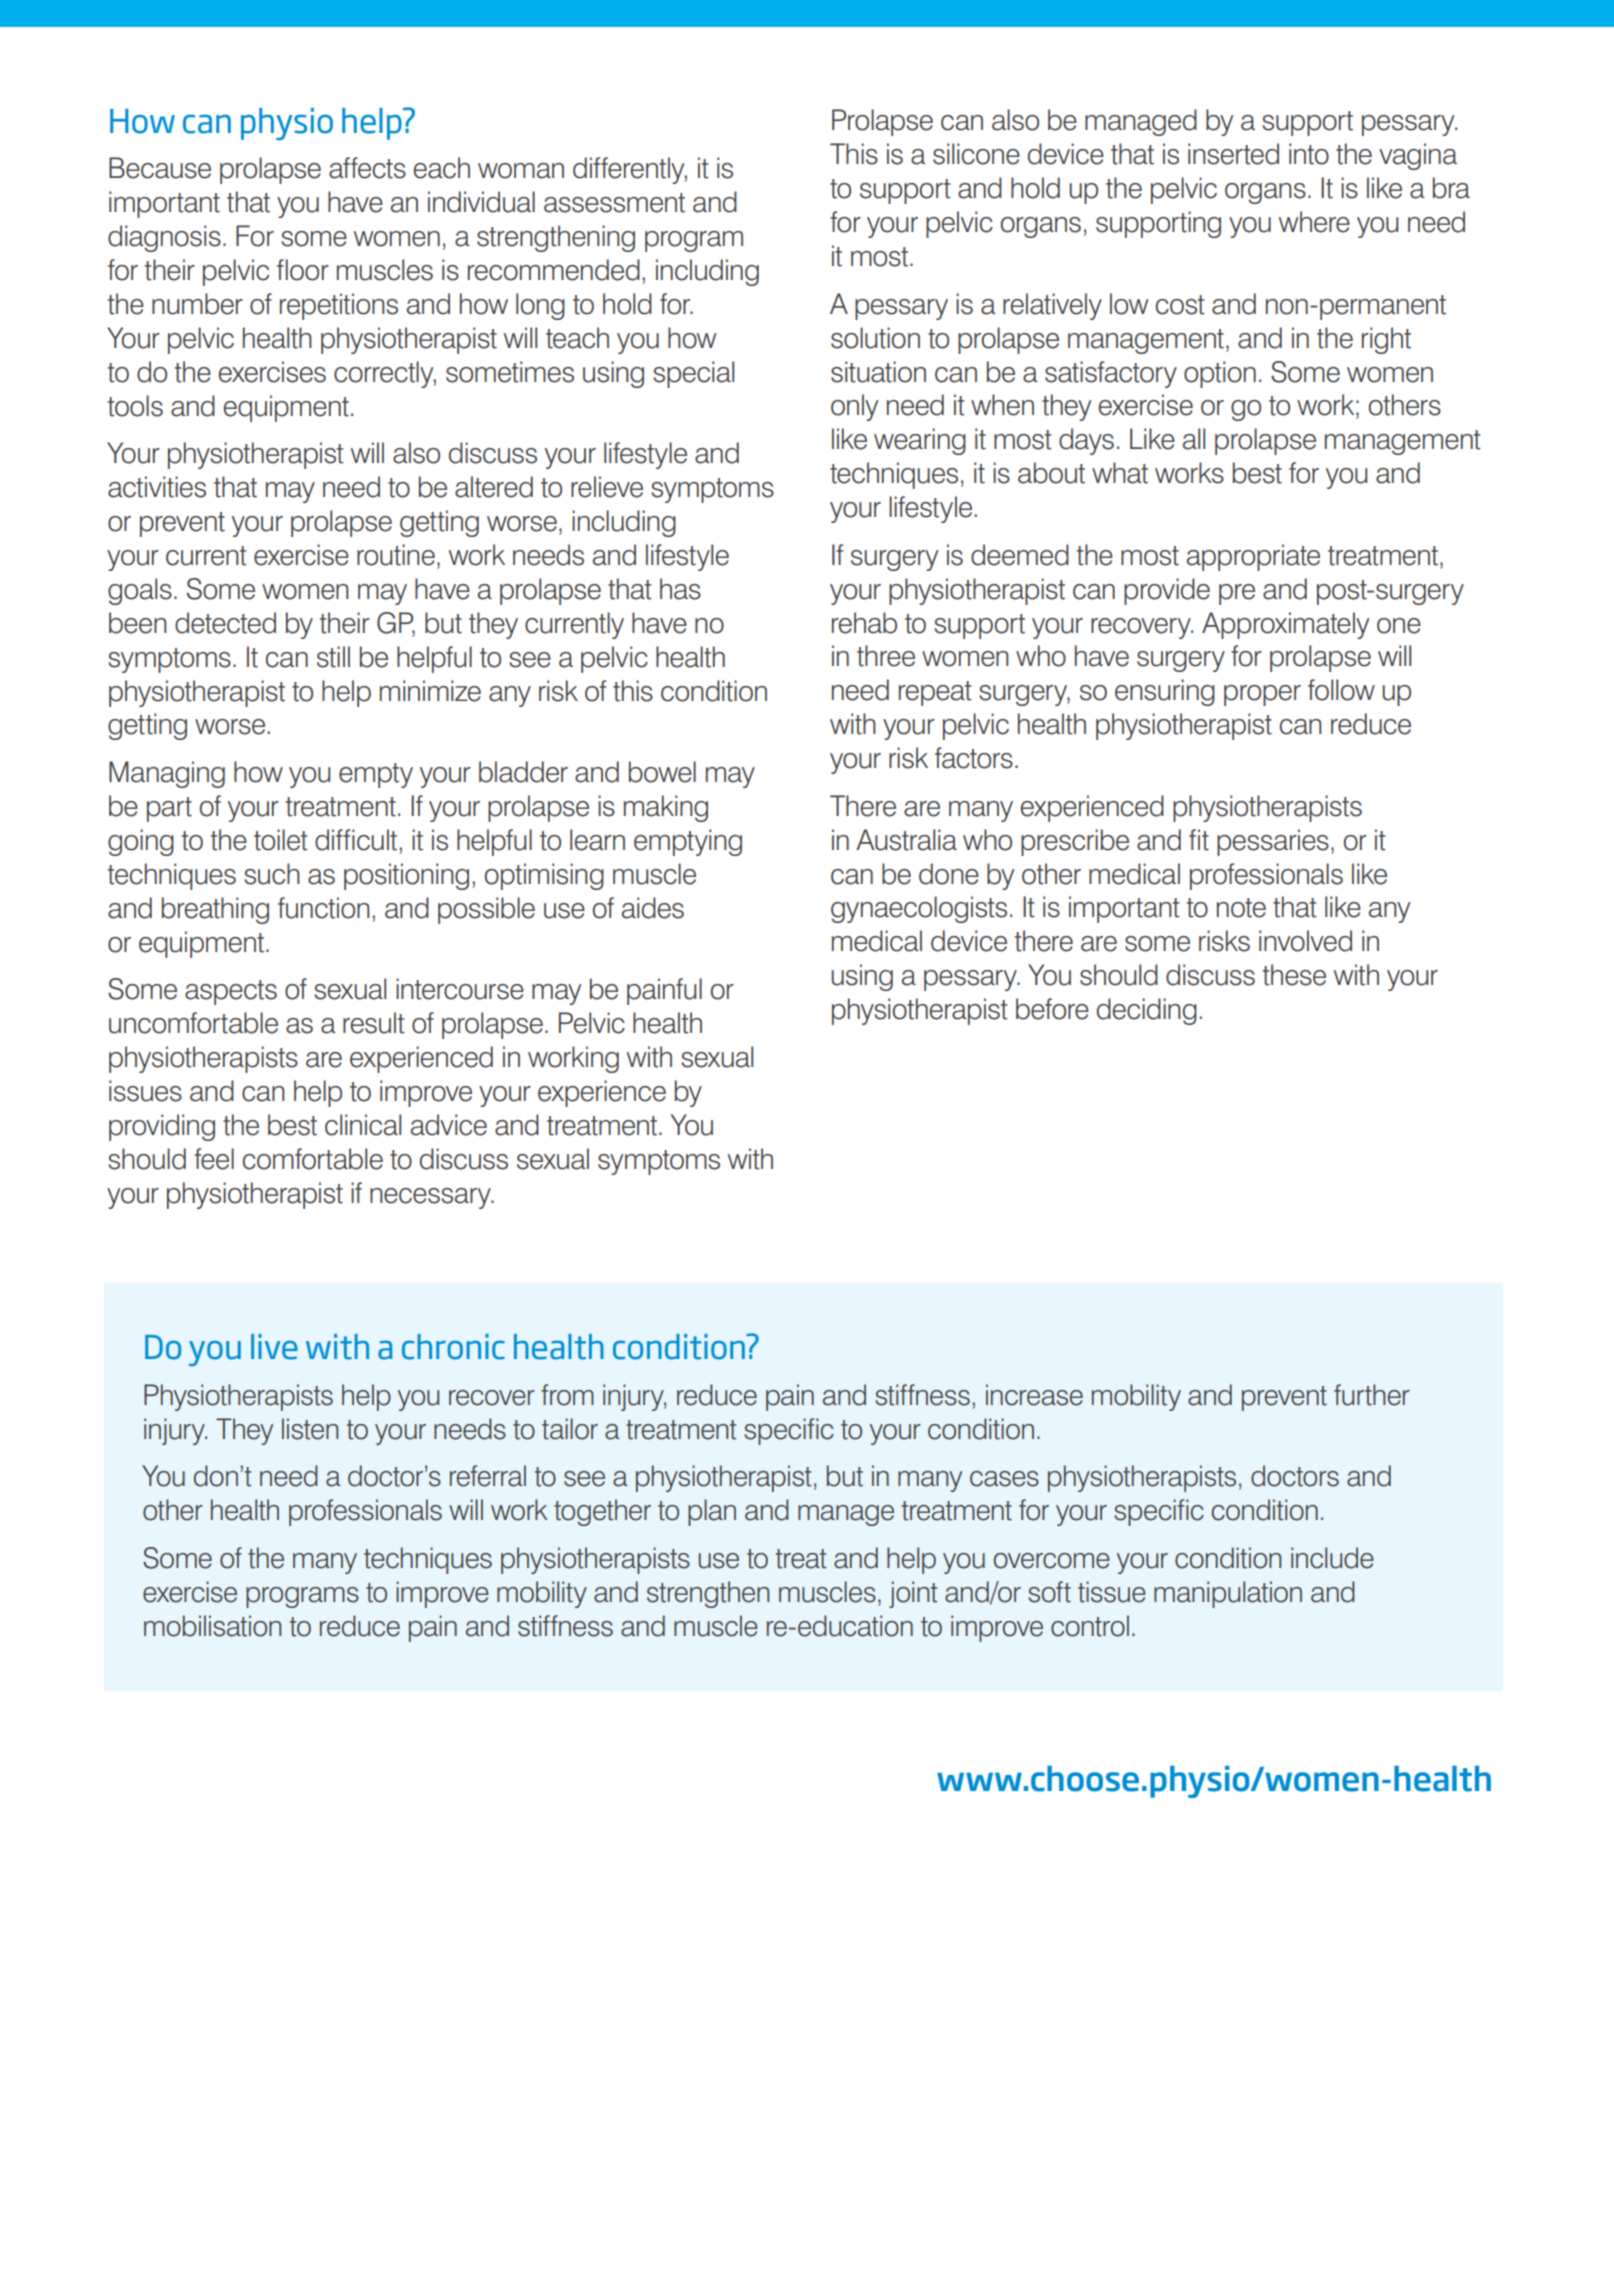  Describe the element at coordinates (614, 203) in the document. I see `assessment` at that location.
